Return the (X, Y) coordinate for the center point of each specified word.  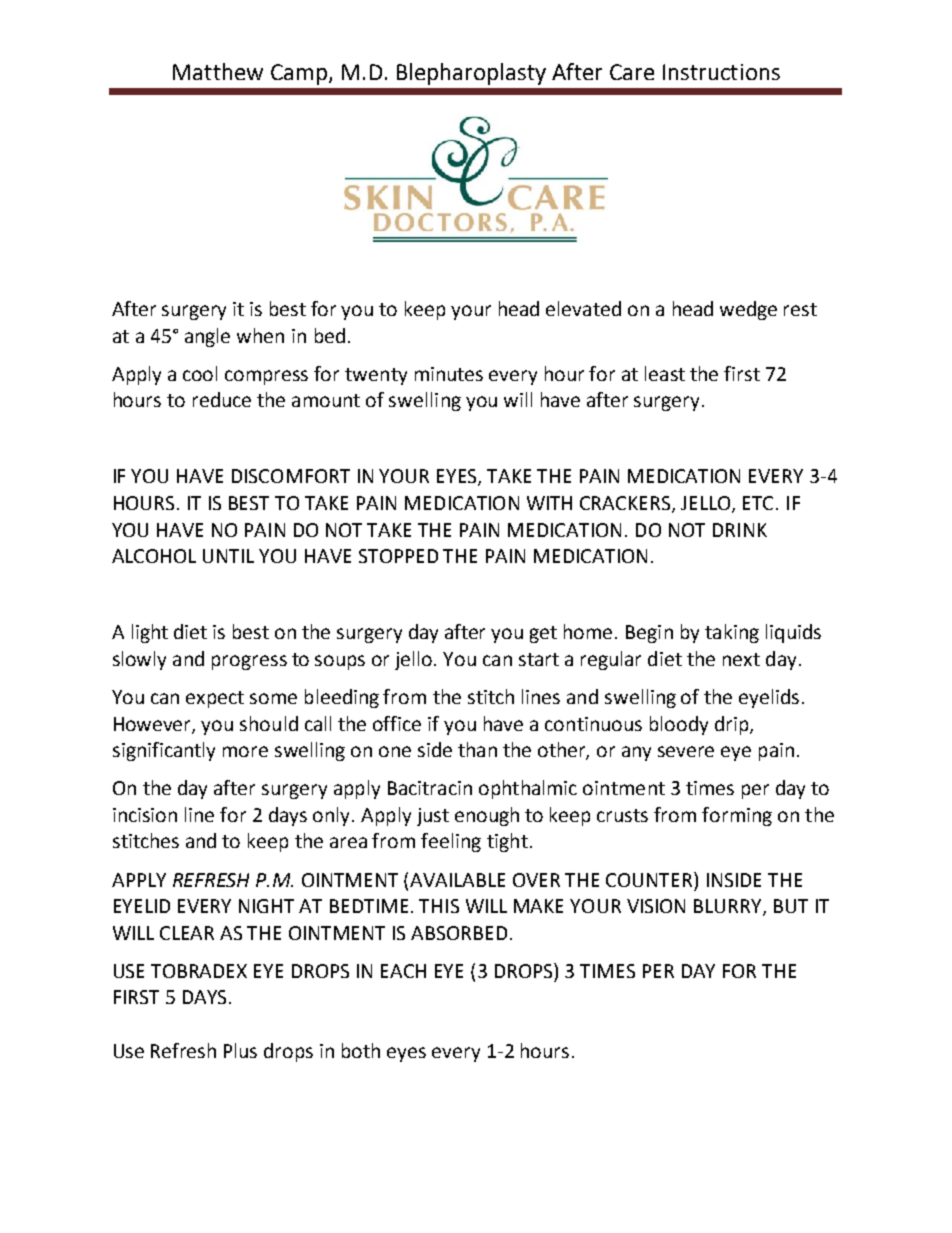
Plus (240, 1050)
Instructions (721, 72)
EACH (403, 971)
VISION (656, 906)
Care (632, 72)
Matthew (218, 71)
